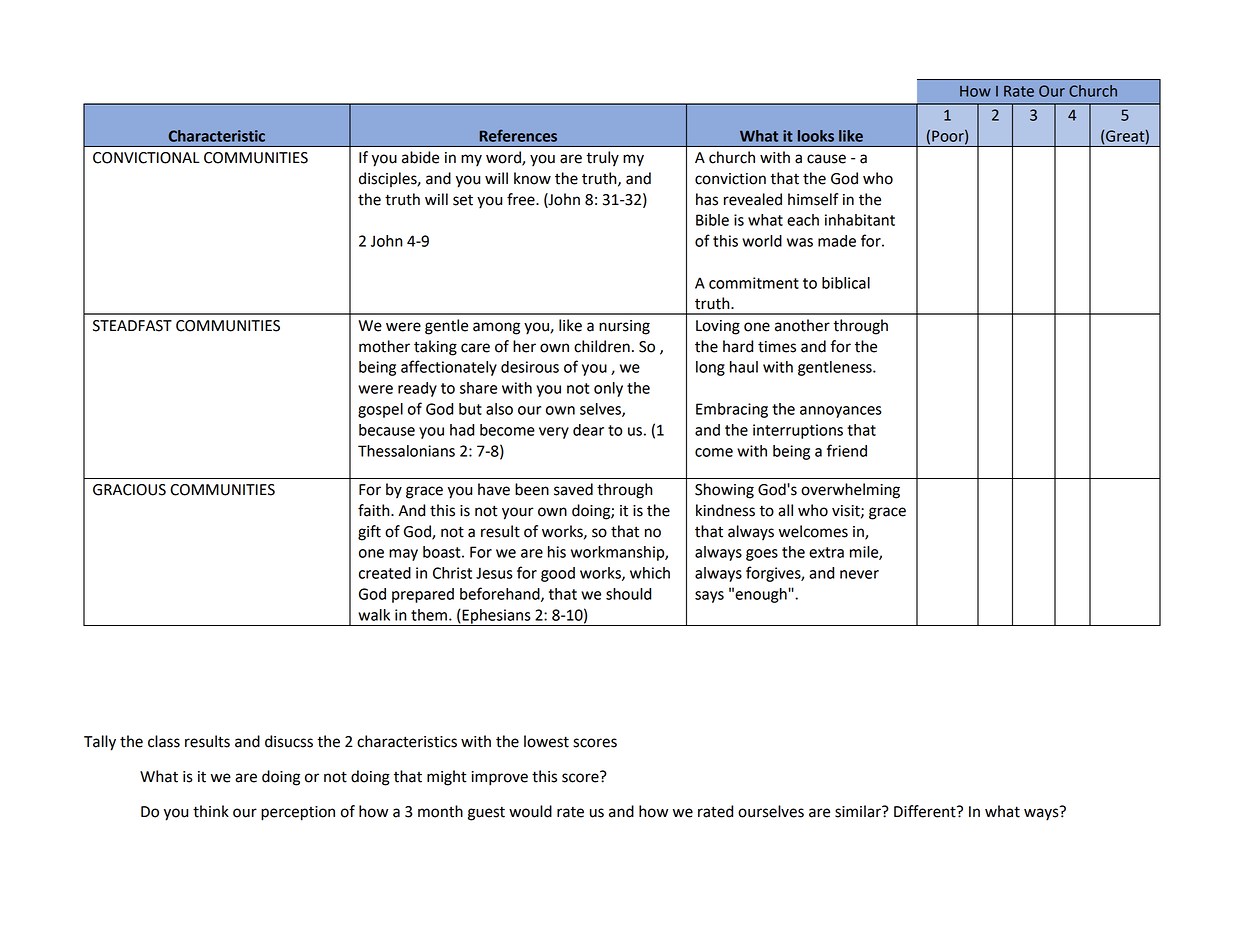 This screenshot has width=1233, height=952. Describe the element at coordinates (211, 811) in the screenshot. I see `think` at that location.
